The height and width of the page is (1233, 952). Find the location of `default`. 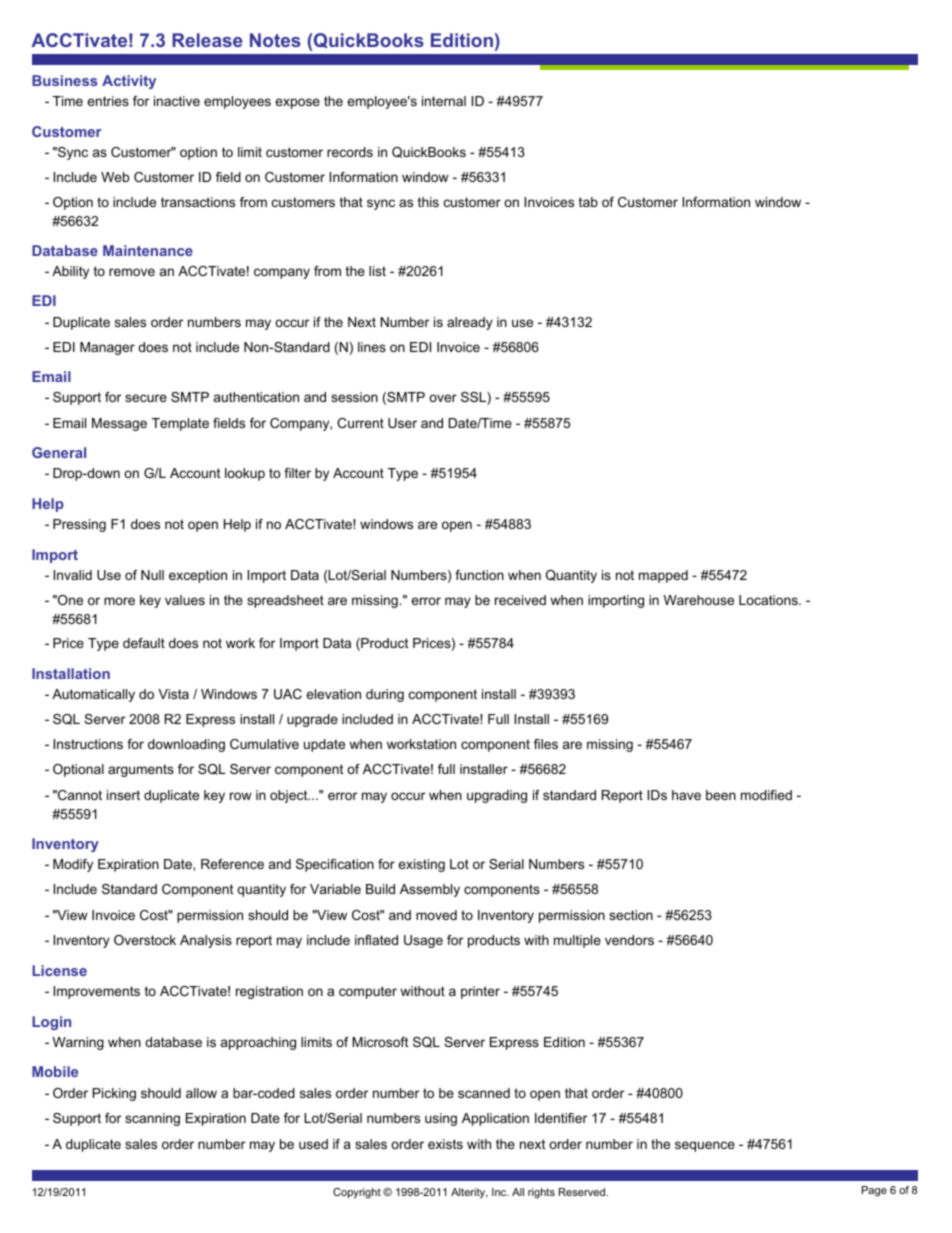

default is located at coordinates (144, 643).
